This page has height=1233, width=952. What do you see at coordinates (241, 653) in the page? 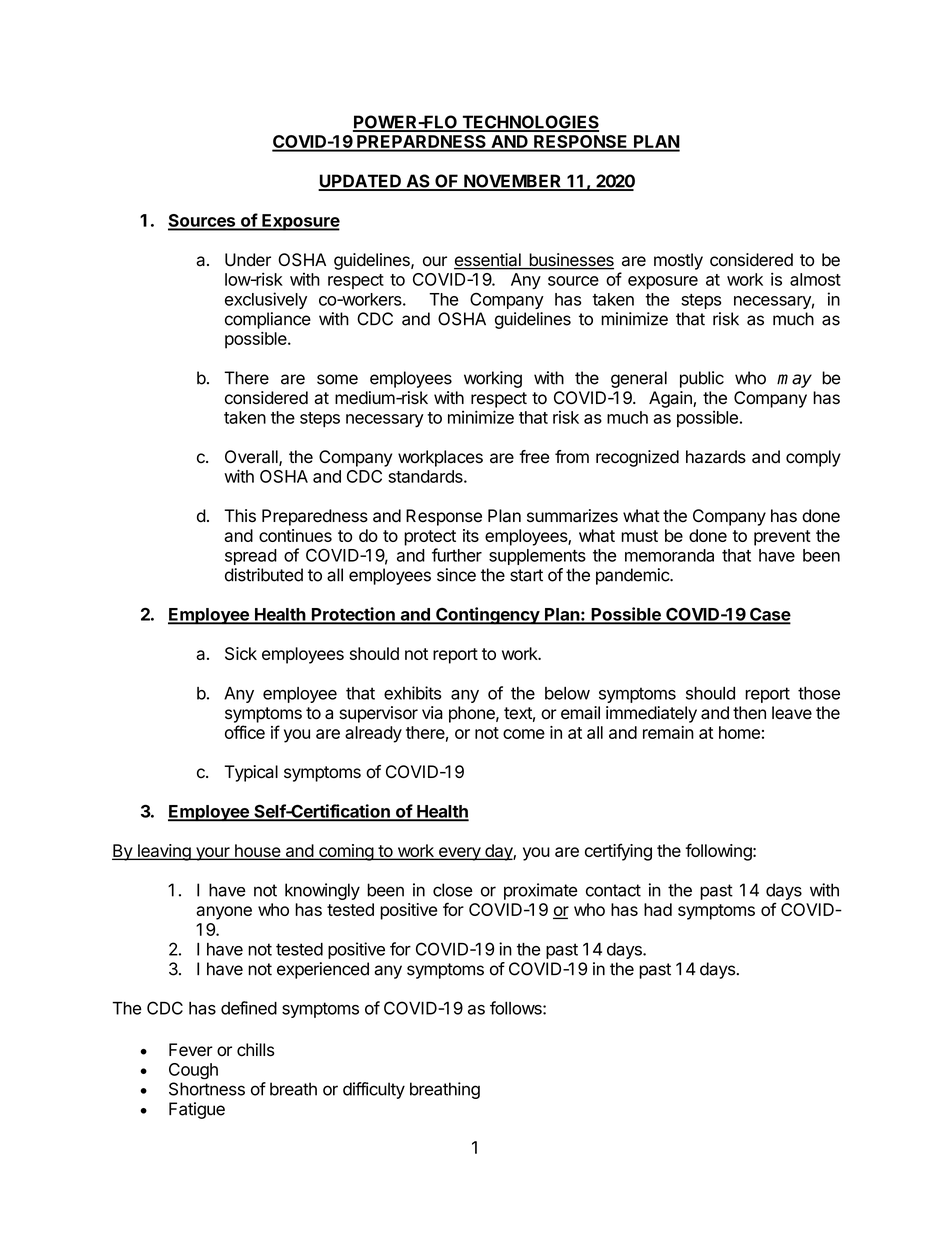
I see `Sick` at bounding box center [241, 653].
